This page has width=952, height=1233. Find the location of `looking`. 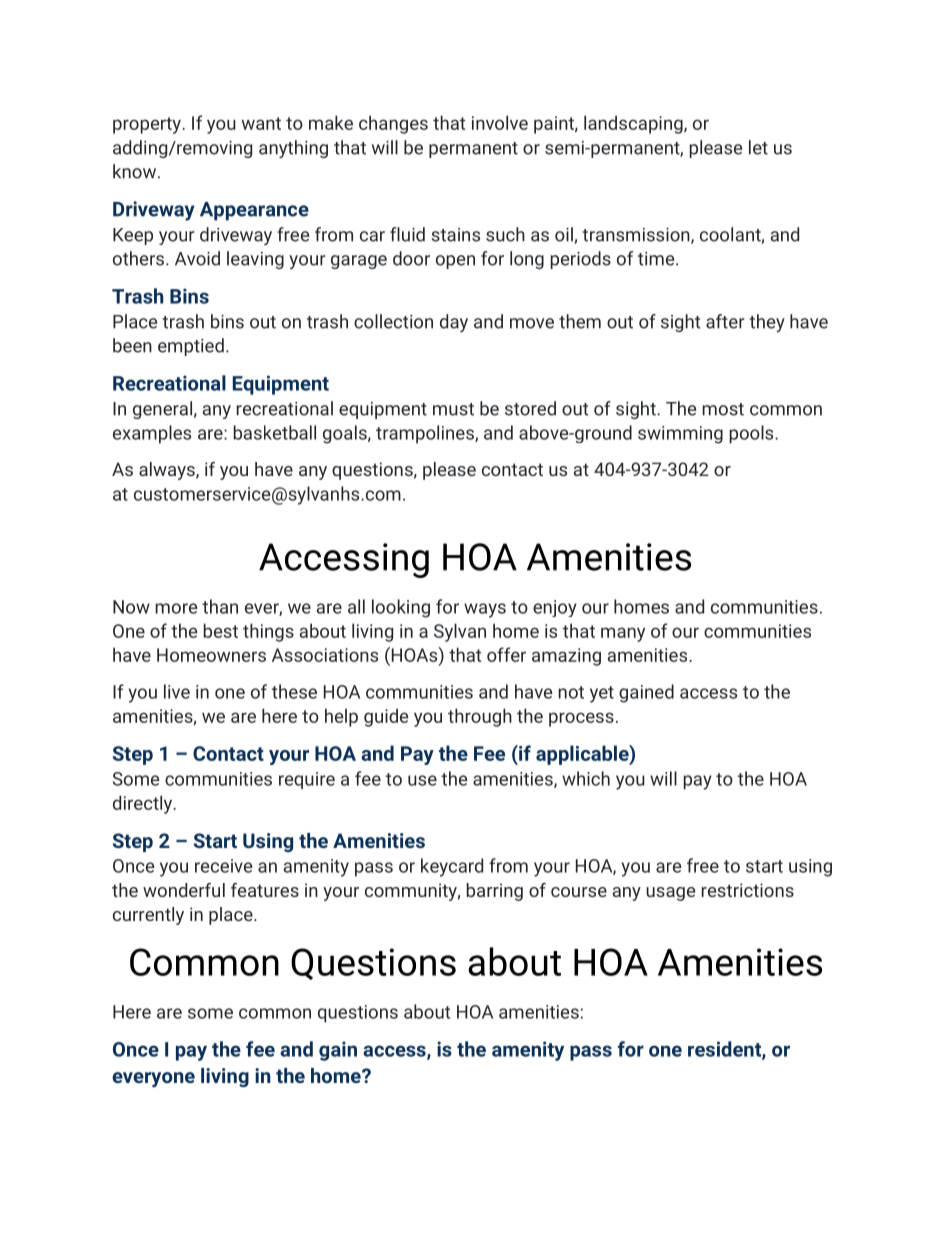

looking is located at coordinates (401, 608).
